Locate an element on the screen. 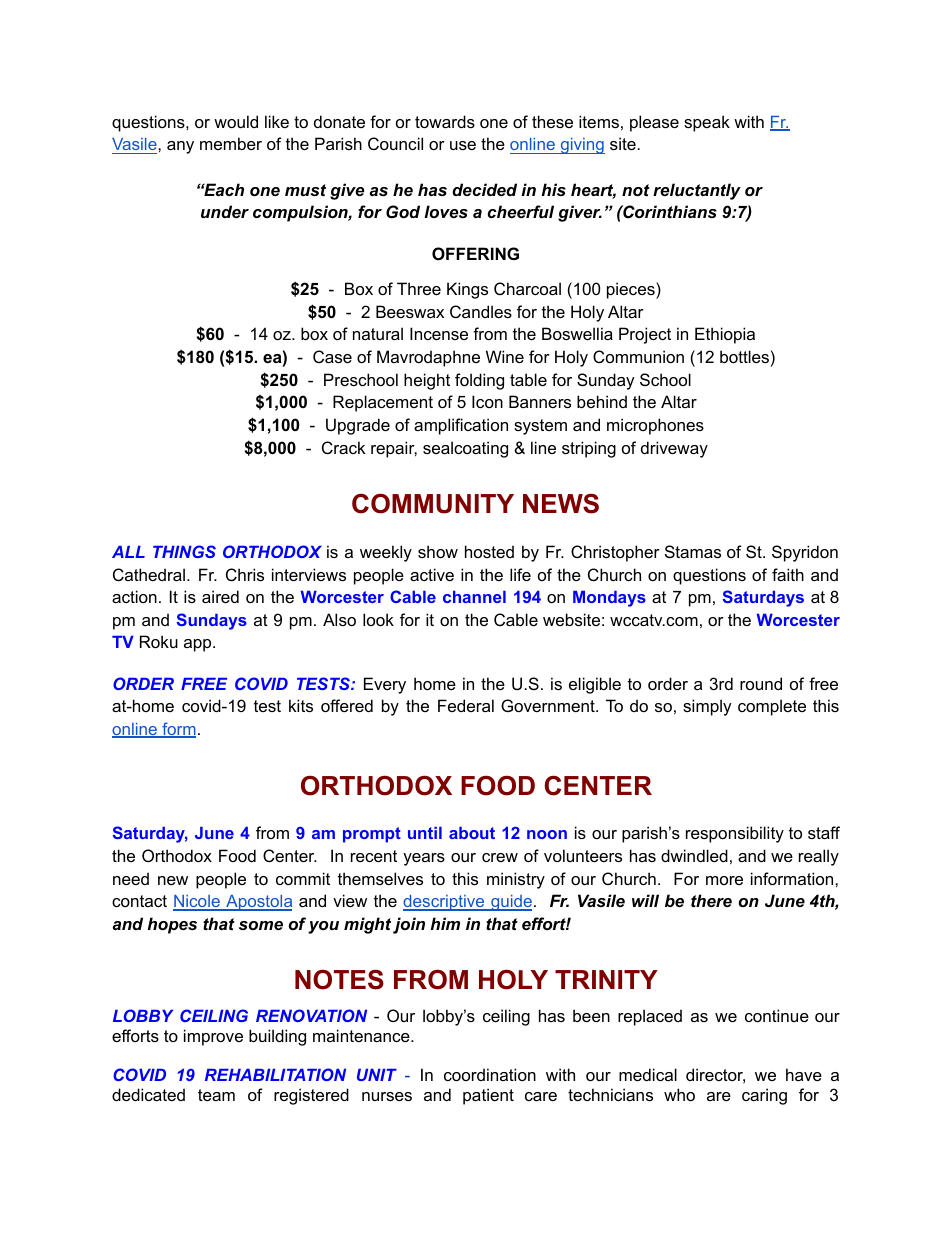  team is located at coordinates (216, 1095).
